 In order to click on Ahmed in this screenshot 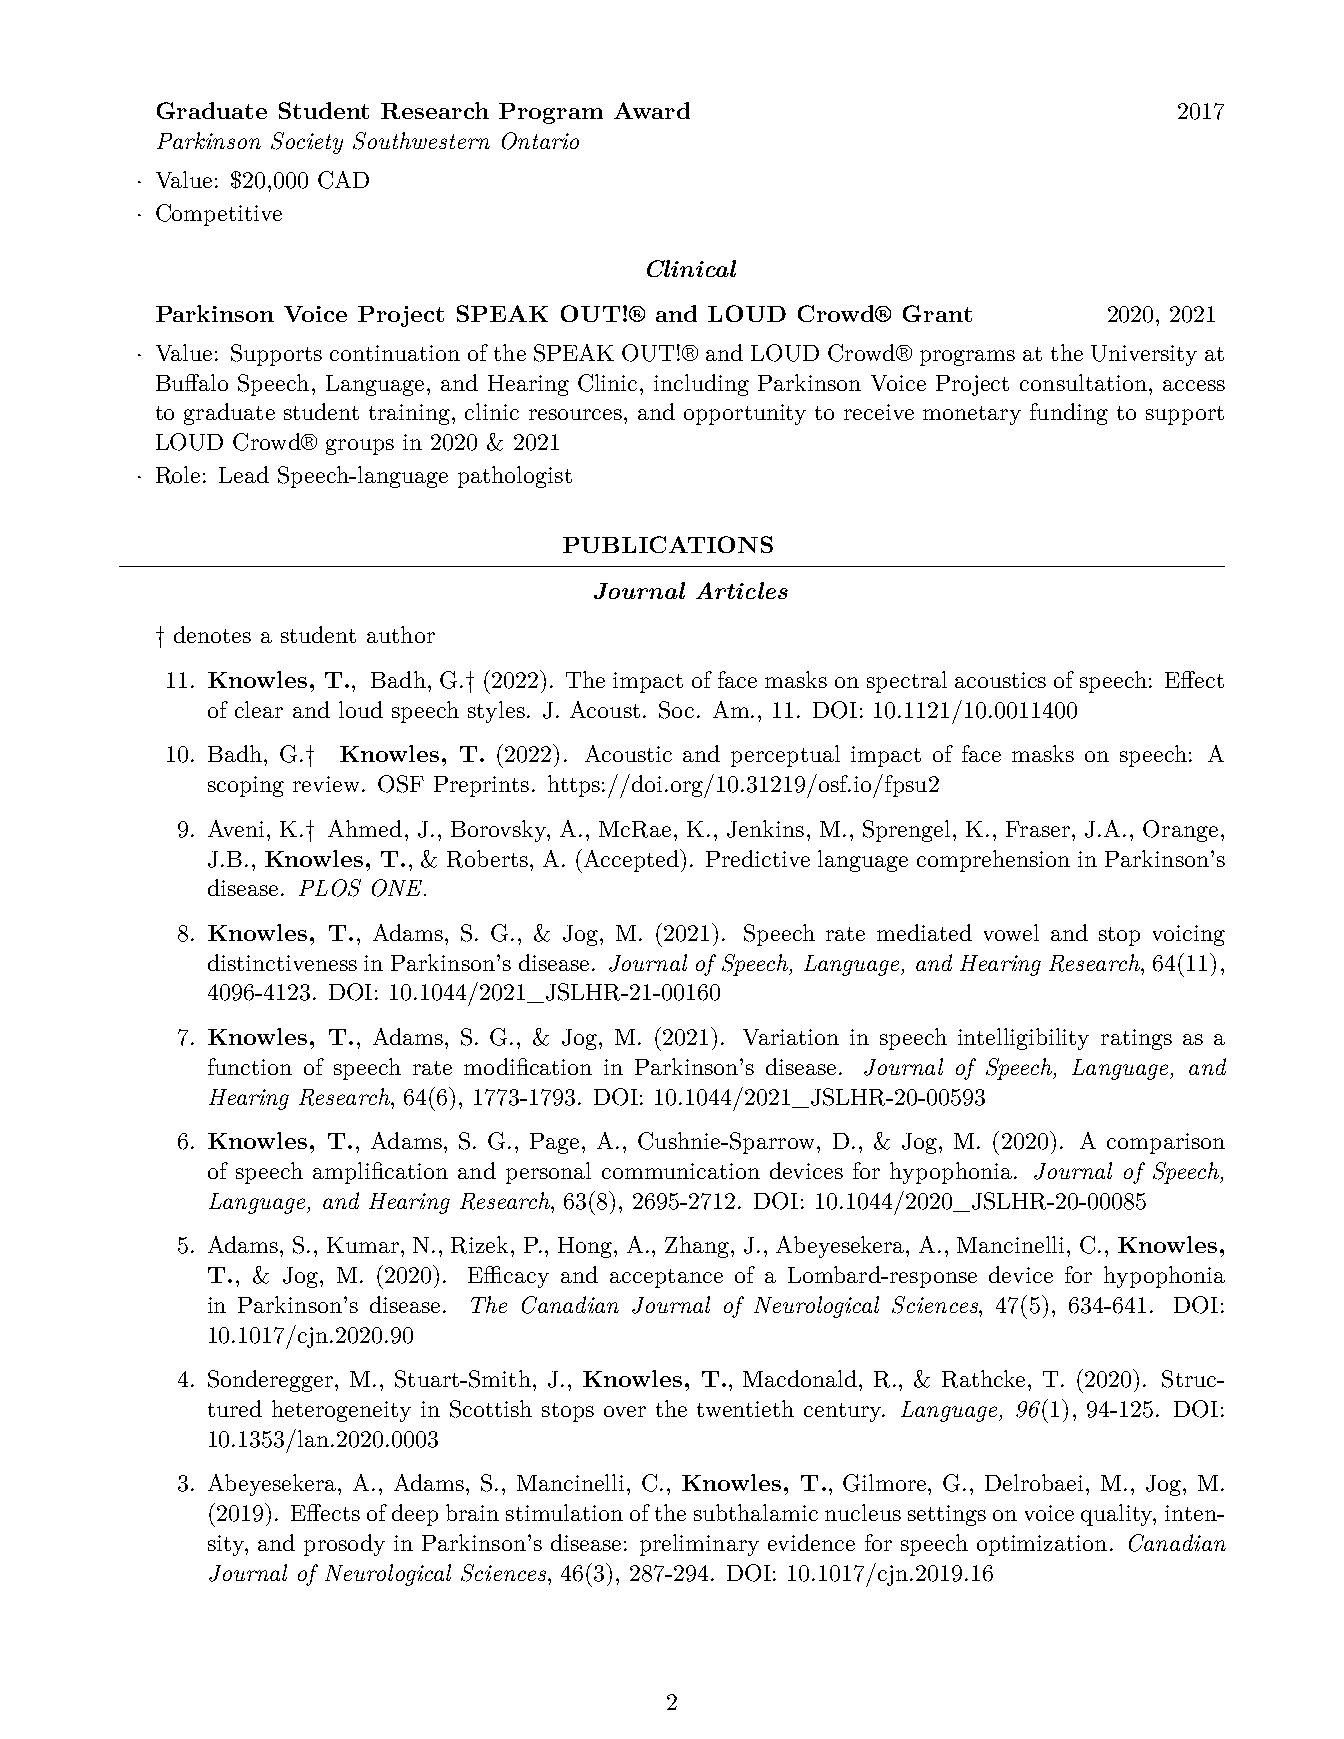, I will do `click(365, 828)`.
